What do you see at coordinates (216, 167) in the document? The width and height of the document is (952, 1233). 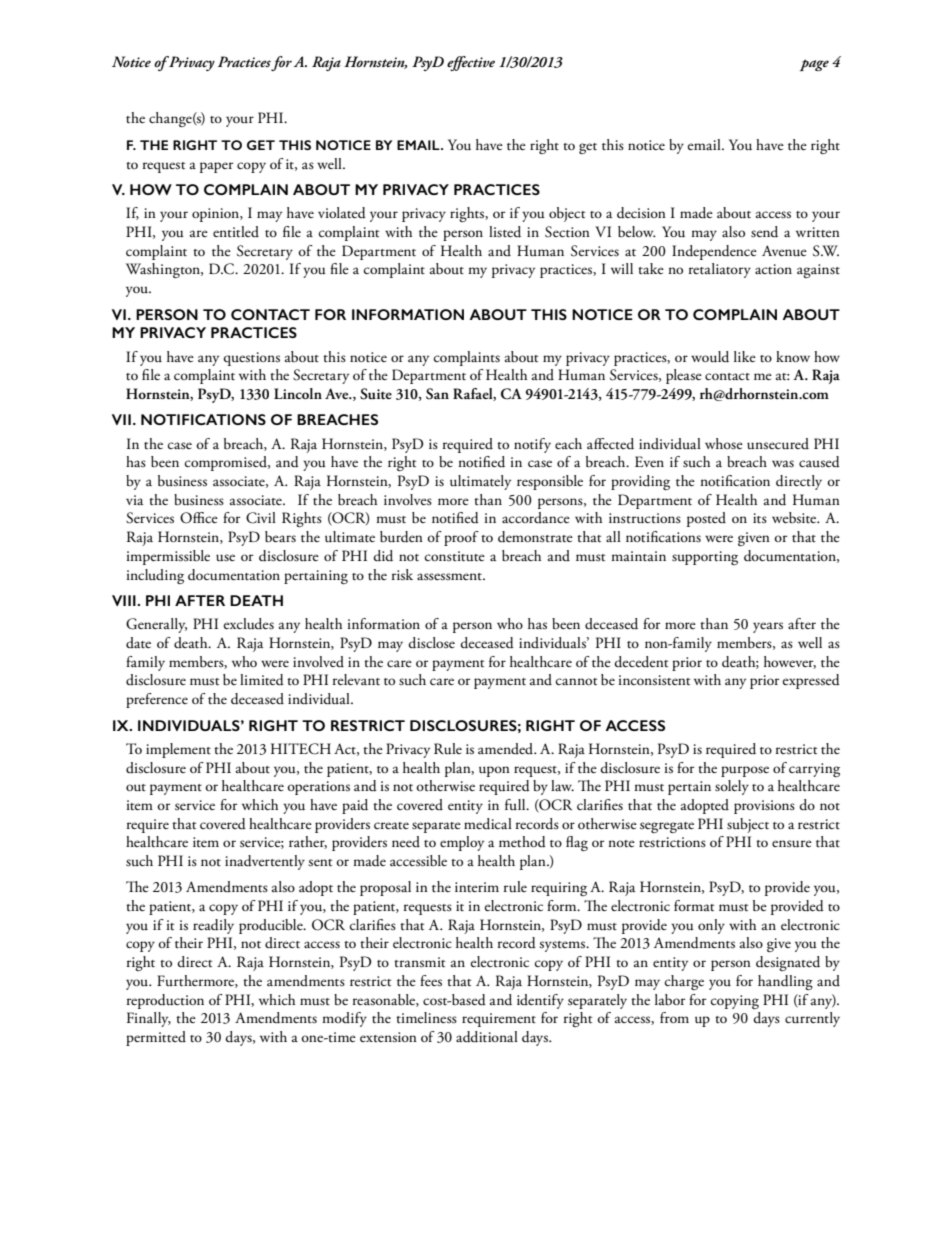 I see `paper` at bounding box center [216, 167].
